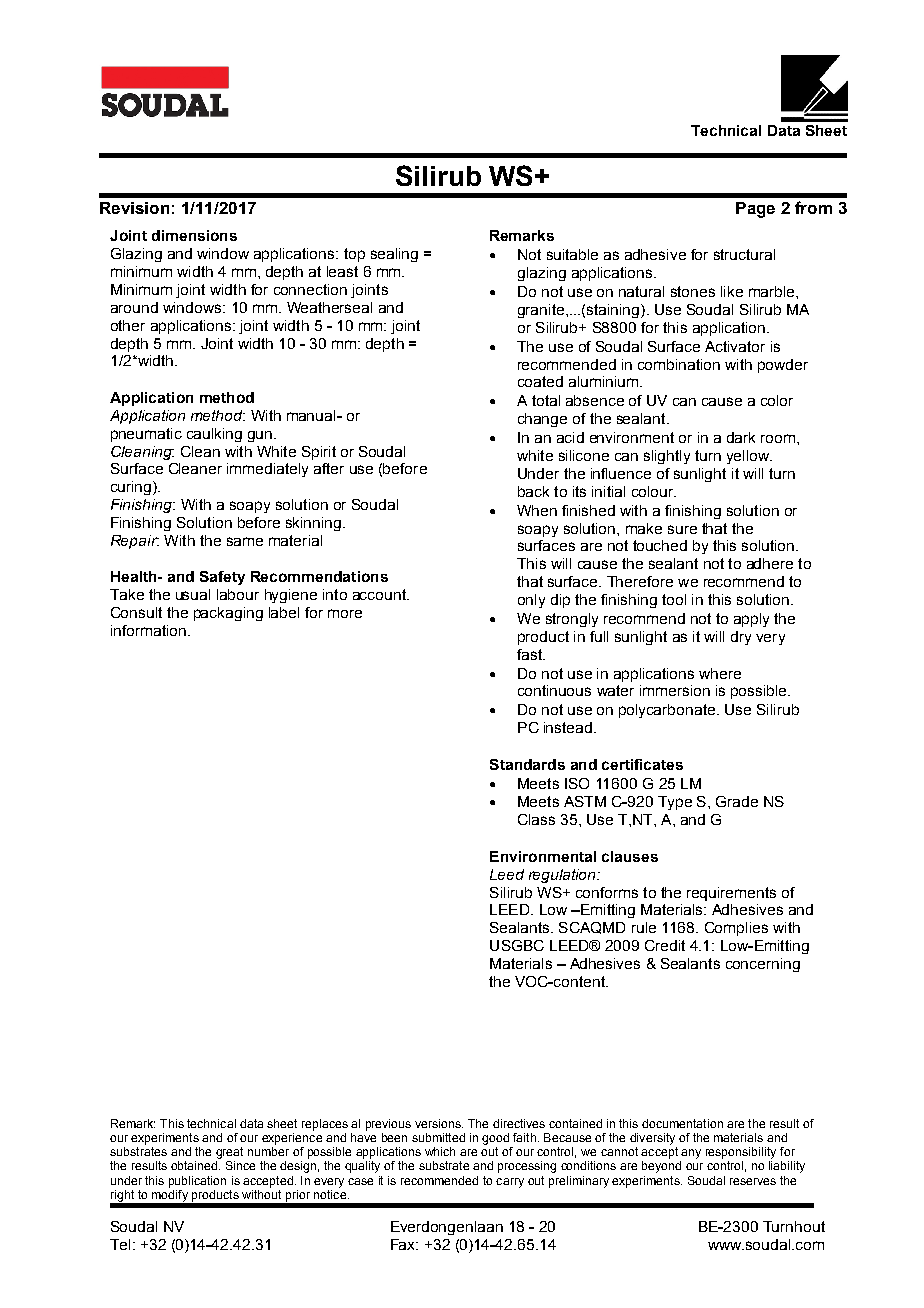 This image has width=924, height=1308. I want to click on immediately, so click(267, 470).
